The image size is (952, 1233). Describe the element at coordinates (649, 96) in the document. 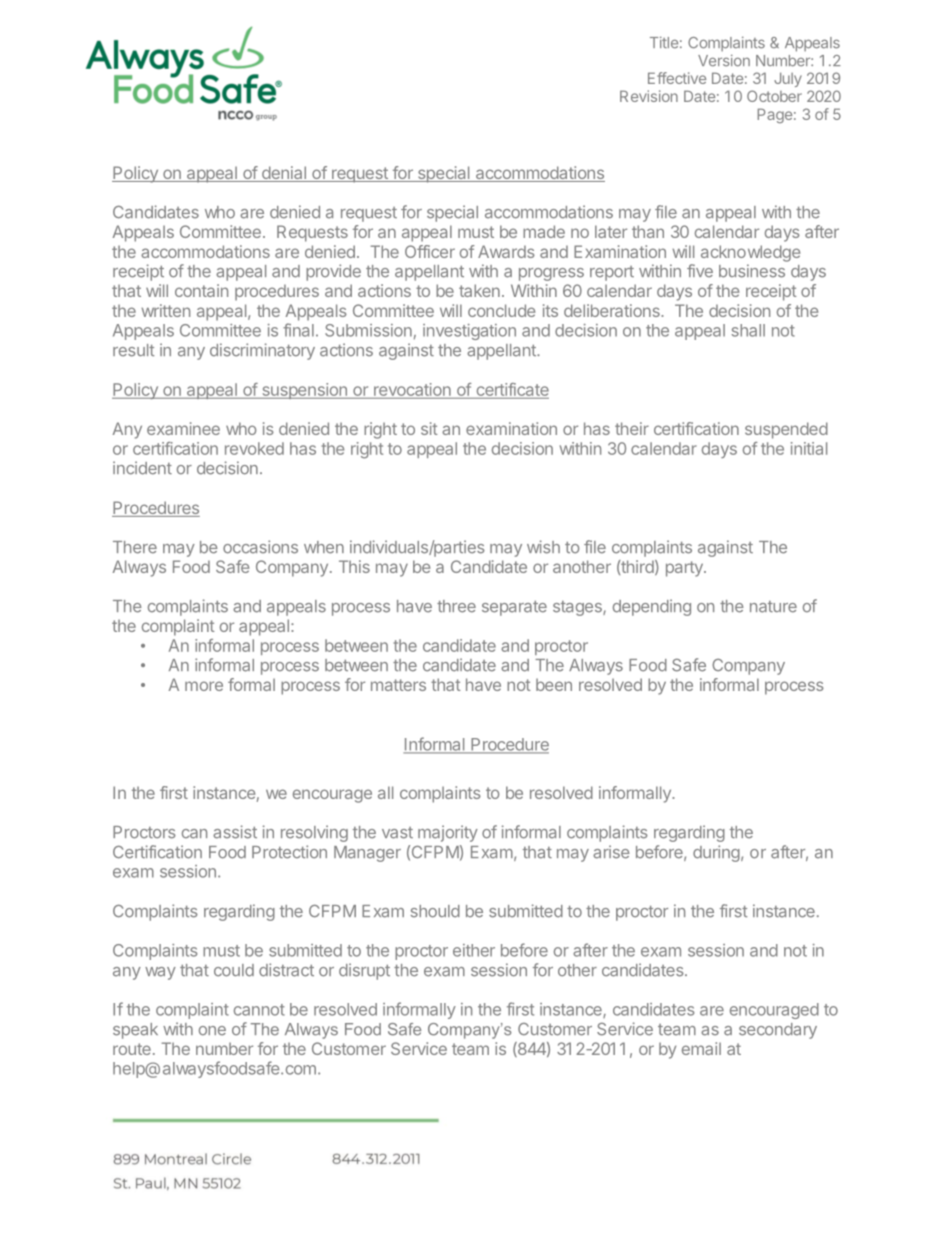

I see `Revision` at that location.
